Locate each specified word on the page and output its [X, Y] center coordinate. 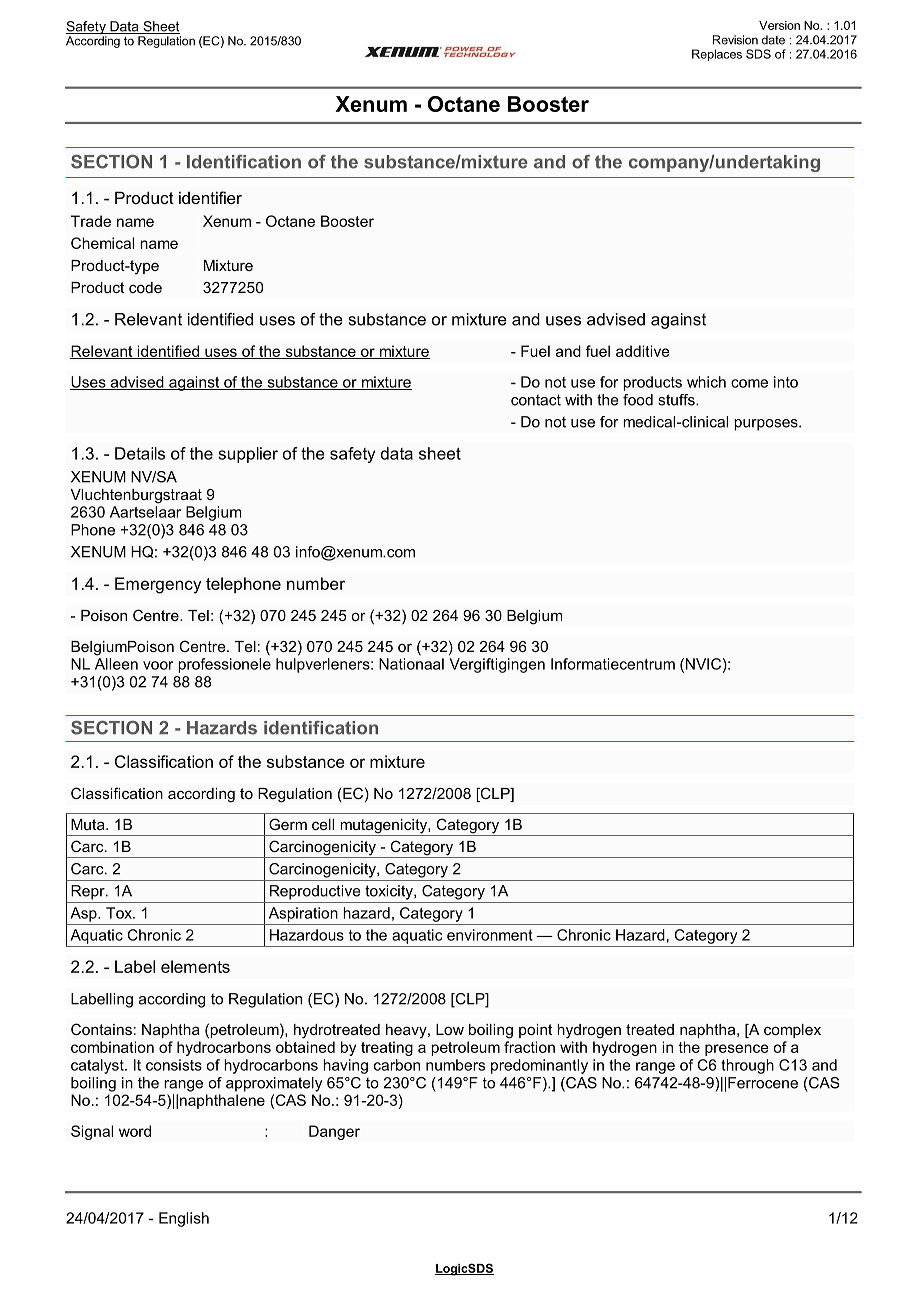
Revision [735, 40]
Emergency [158, 585]
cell [323, 824]
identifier [210, 197]
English [184, 1219]
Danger [334, 1132]
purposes [767, 425]
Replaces [717, 55]
